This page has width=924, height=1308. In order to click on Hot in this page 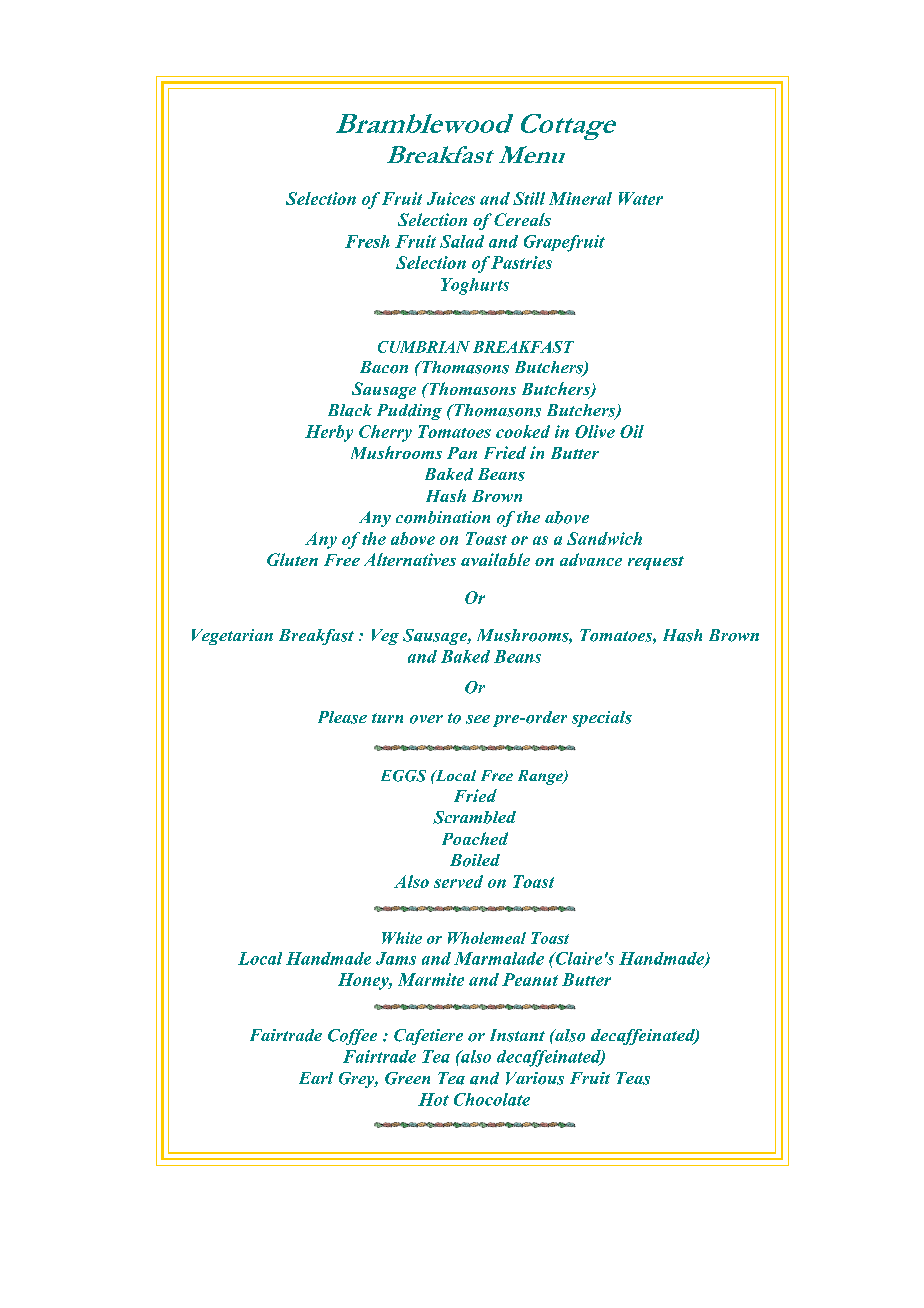, I will do `click(433, 1099)`.
